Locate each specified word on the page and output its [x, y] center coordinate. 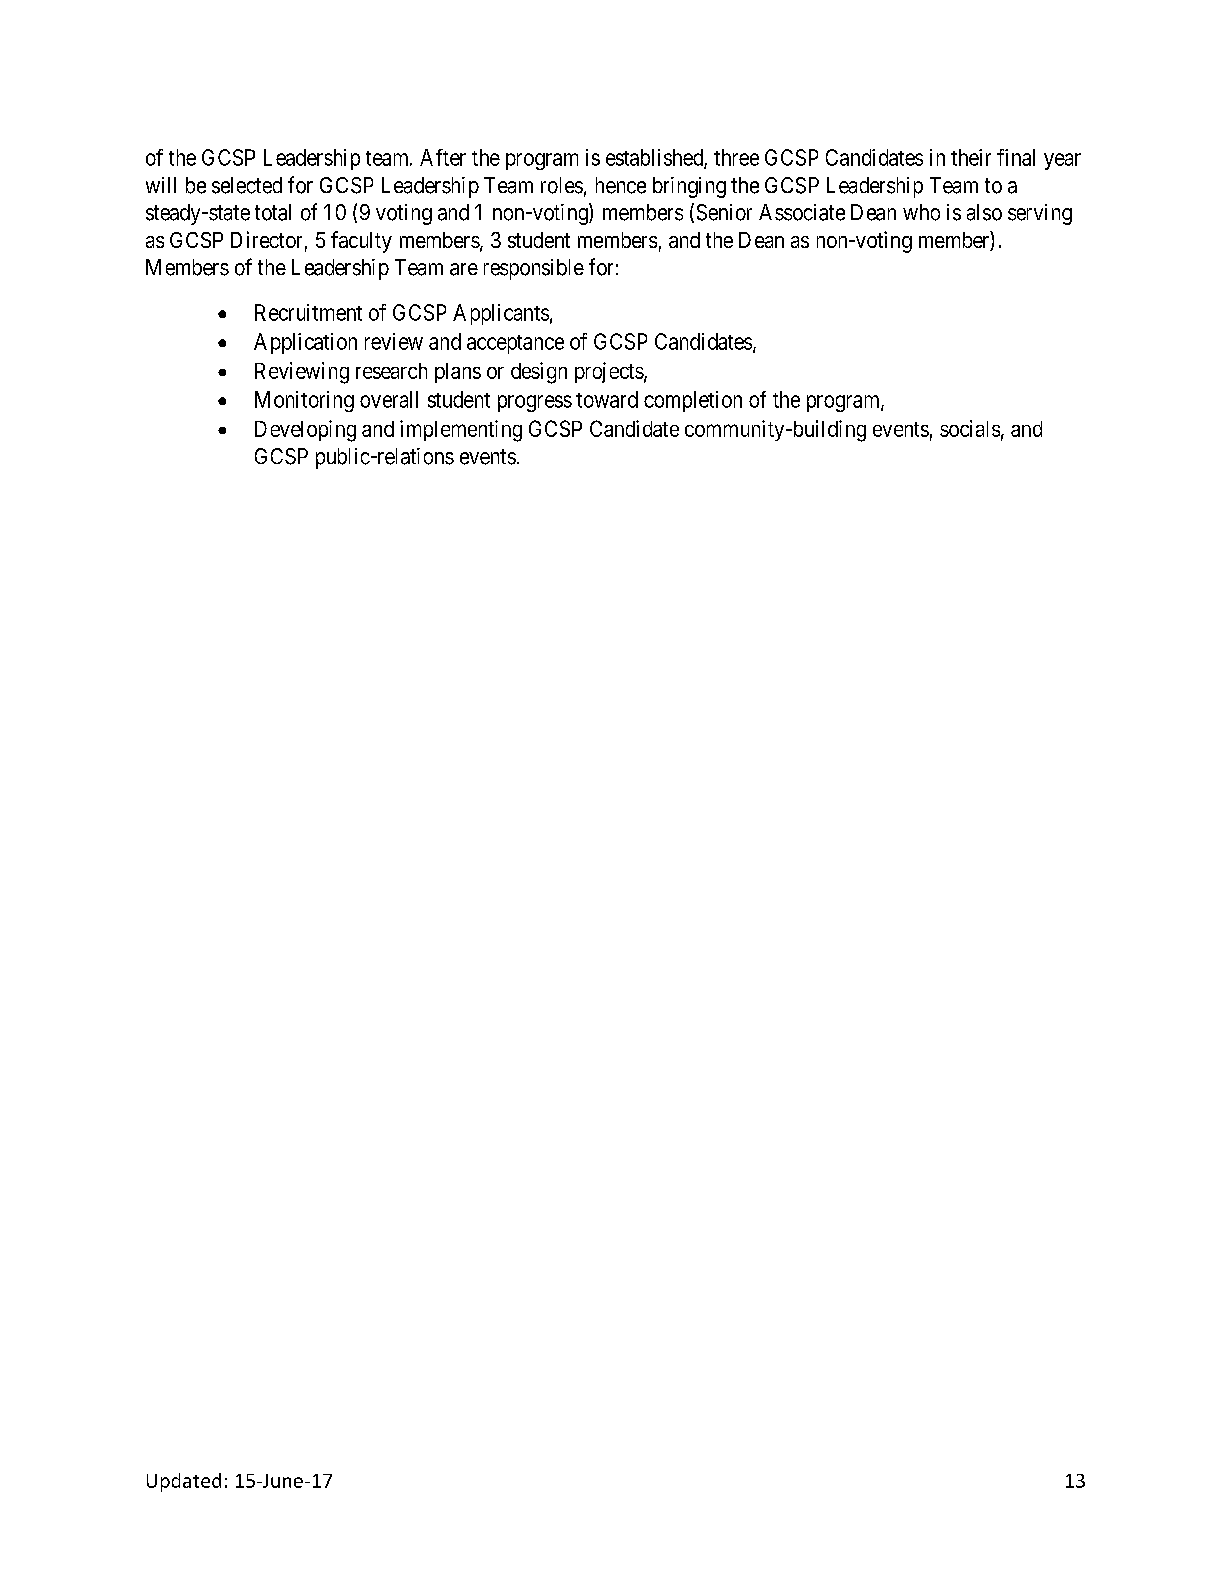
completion [693, 401]
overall [389, 399]
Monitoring [304, 401]
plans [458, 373]
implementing [461, 431]
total [273, 212]
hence [621, 185]
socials [970, 428]
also [984, 212]
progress [535, 403]
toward [607, 399]
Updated [184, 1482]
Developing [305, 431]
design [539, 373]
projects [609, 372]
